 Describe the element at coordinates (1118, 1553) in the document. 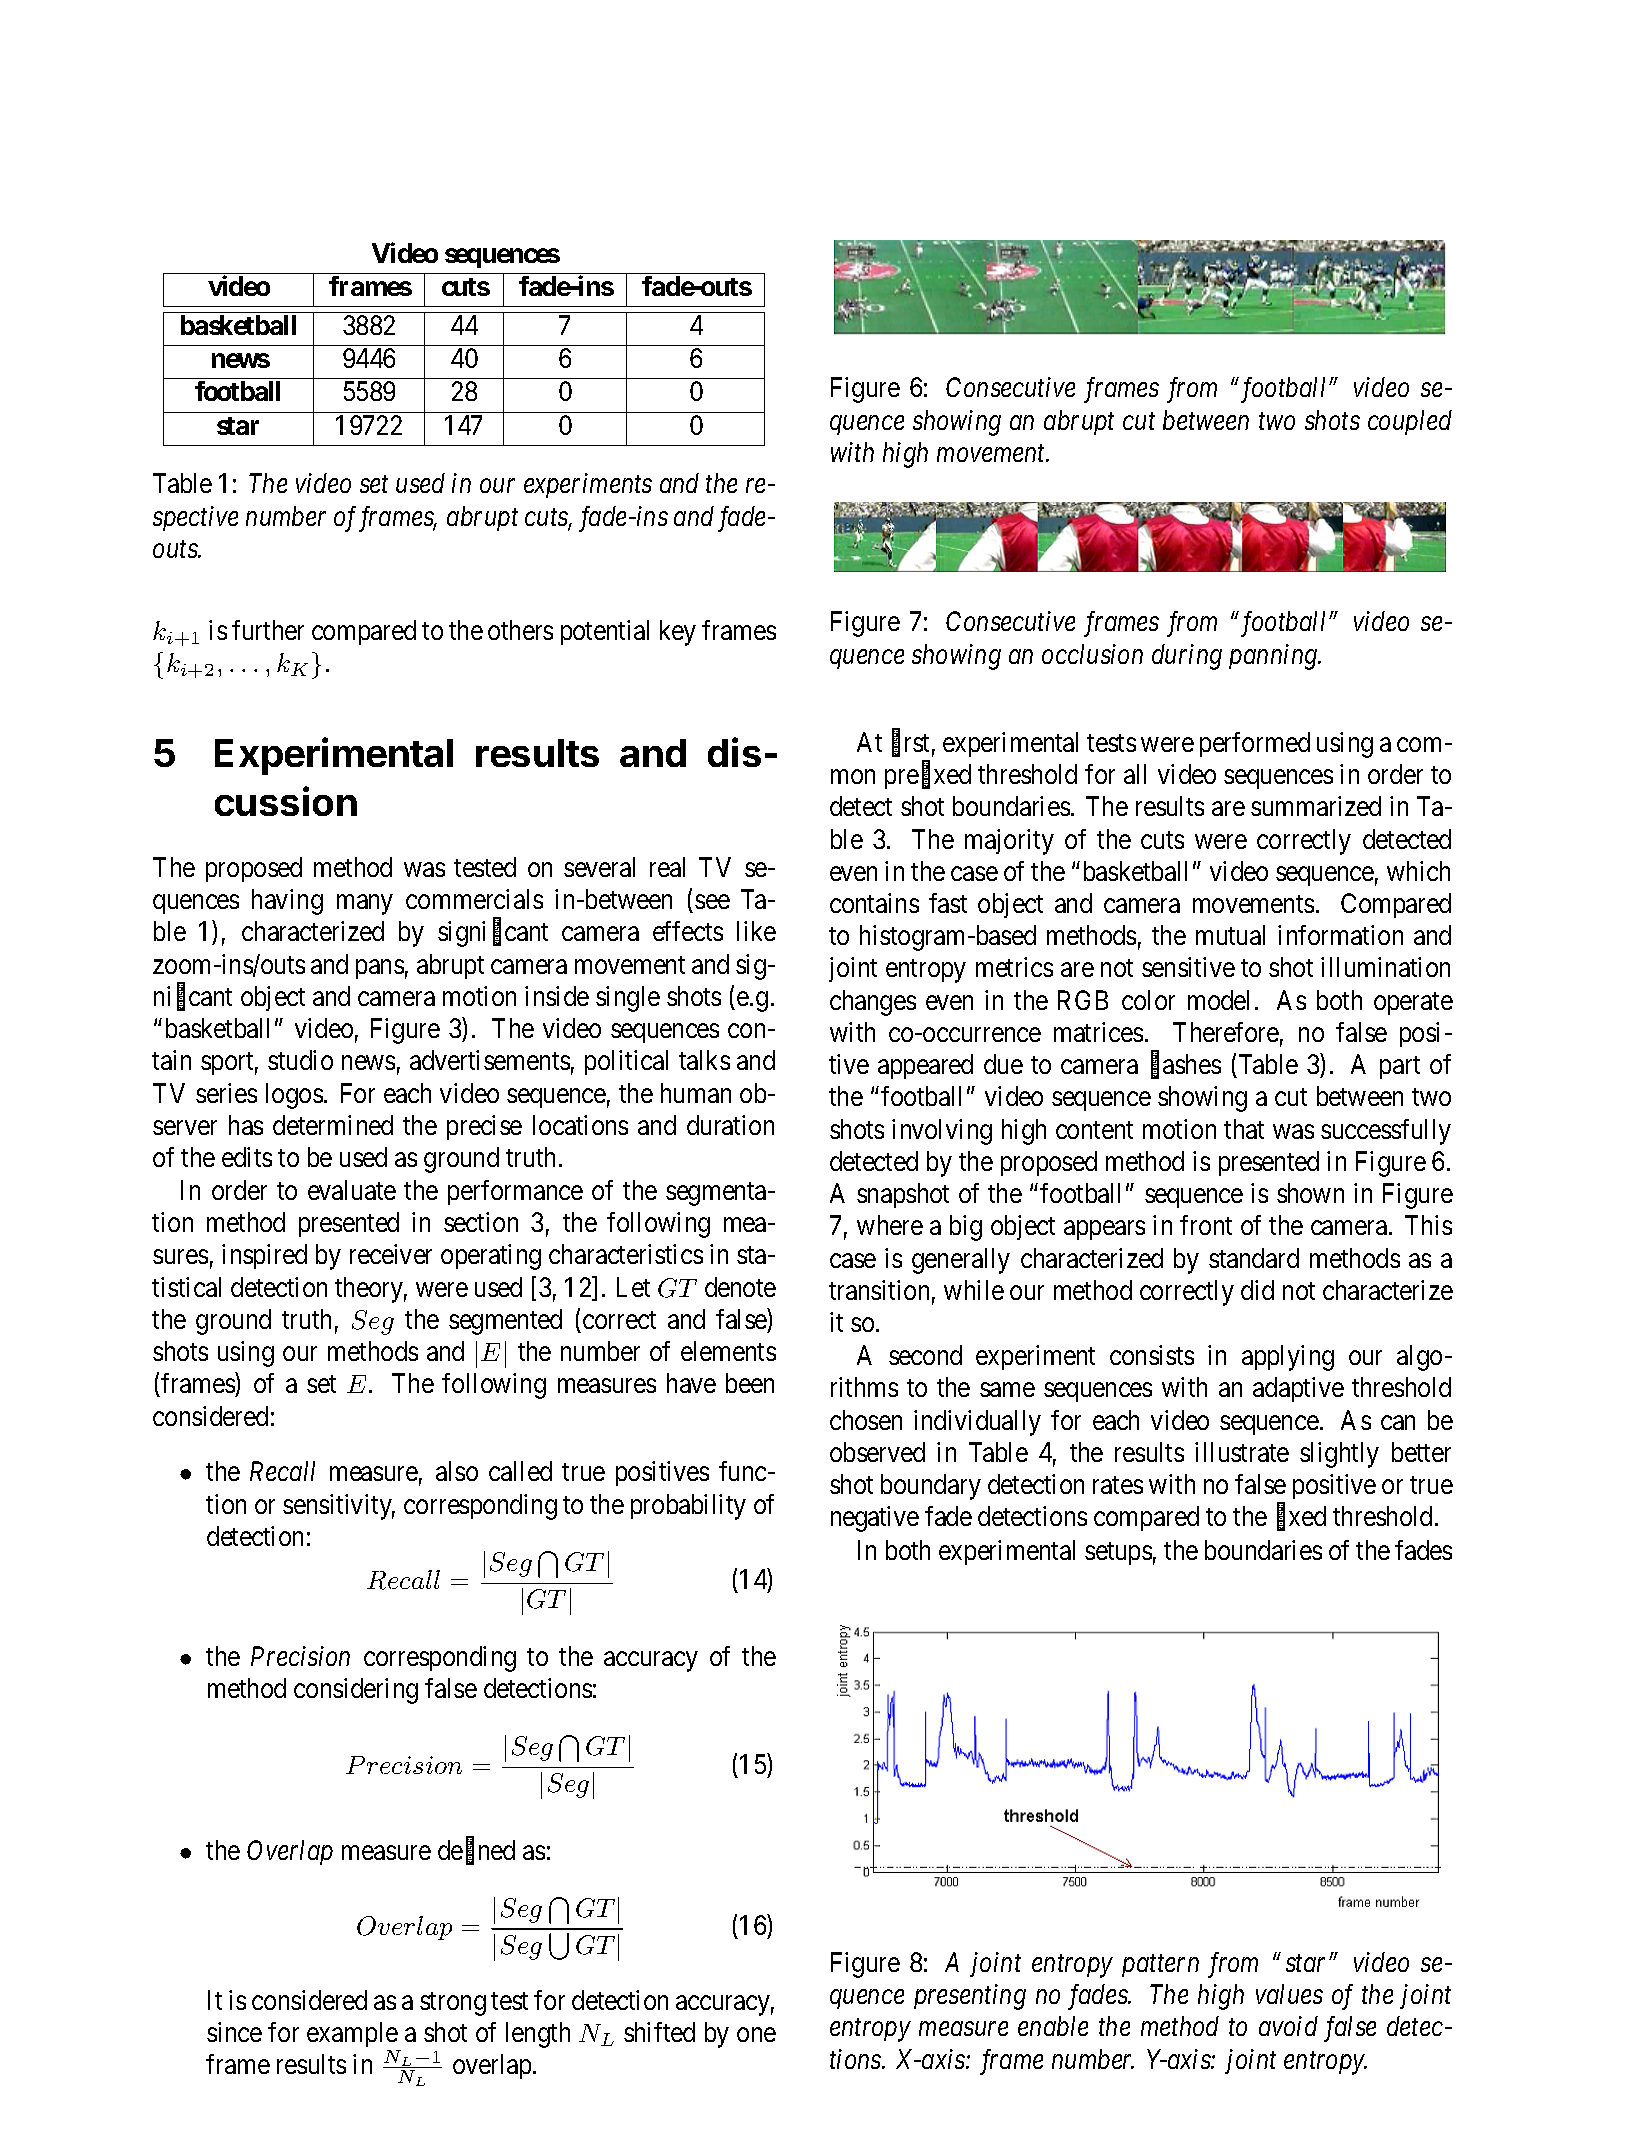

I see `setups` at that location.
